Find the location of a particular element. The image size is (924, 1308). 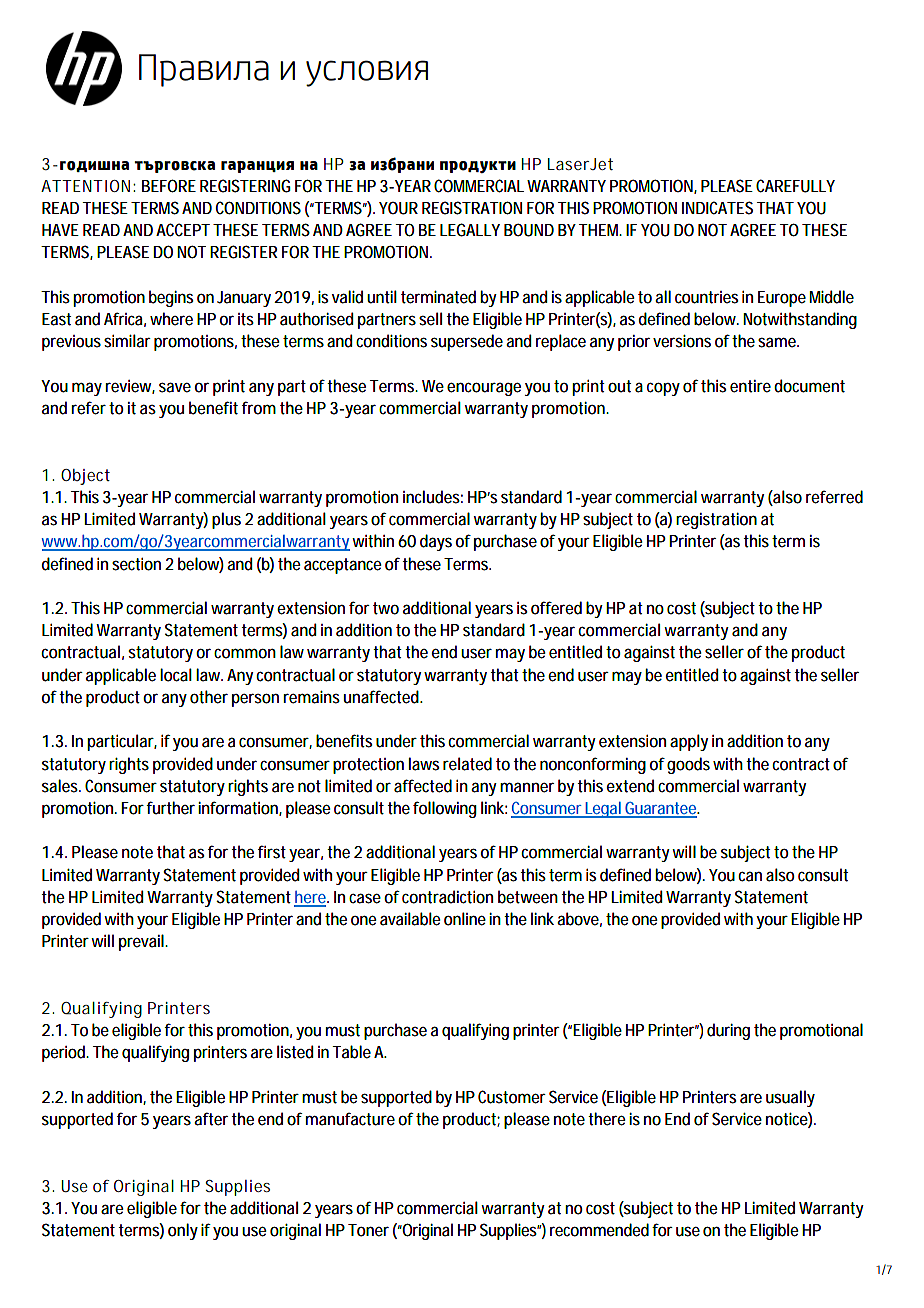

apply is located at coordinates (689, 742).
